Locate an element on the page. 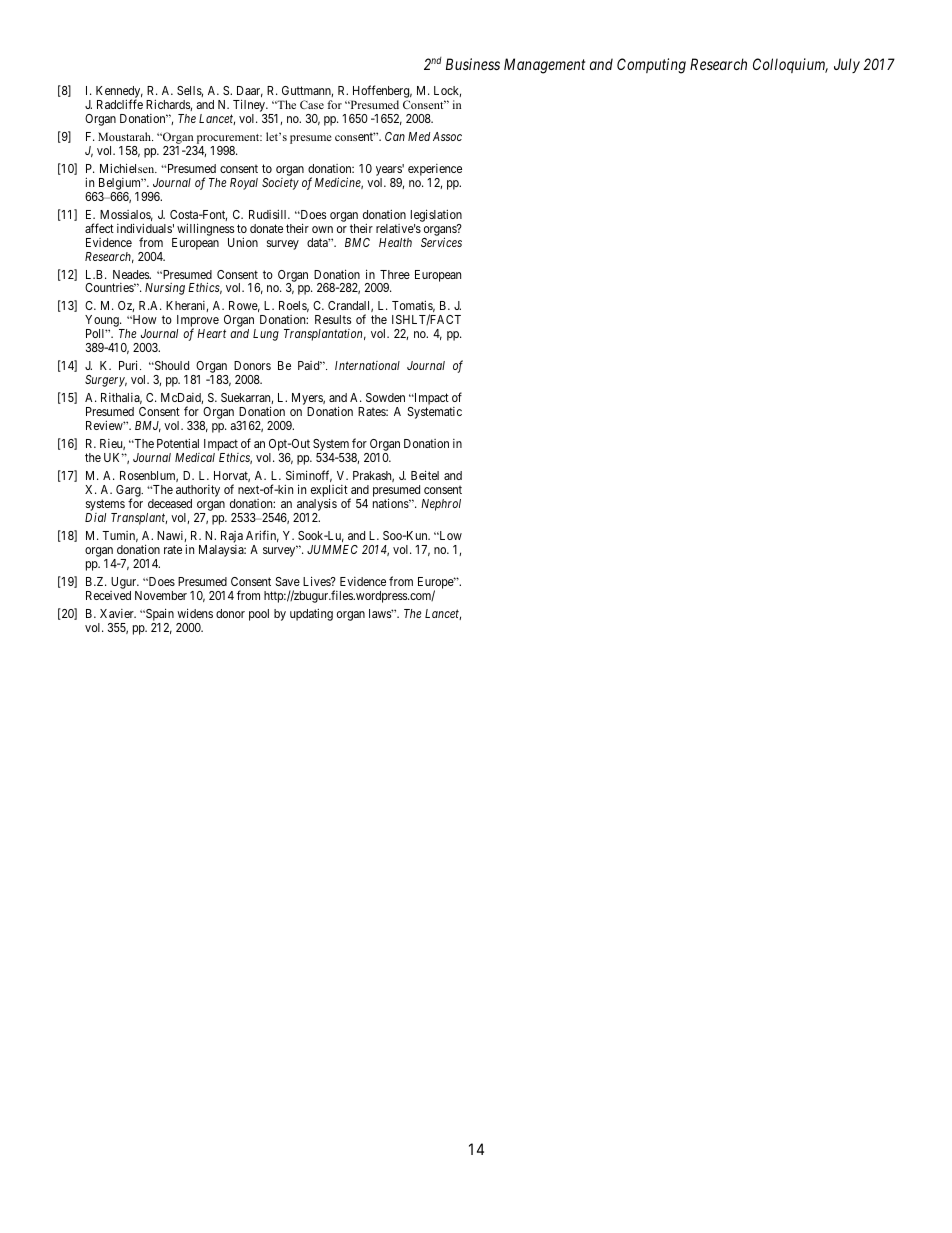 The width and height of the image is (952, 1233). explicit is located at coordinates (330, 492).
